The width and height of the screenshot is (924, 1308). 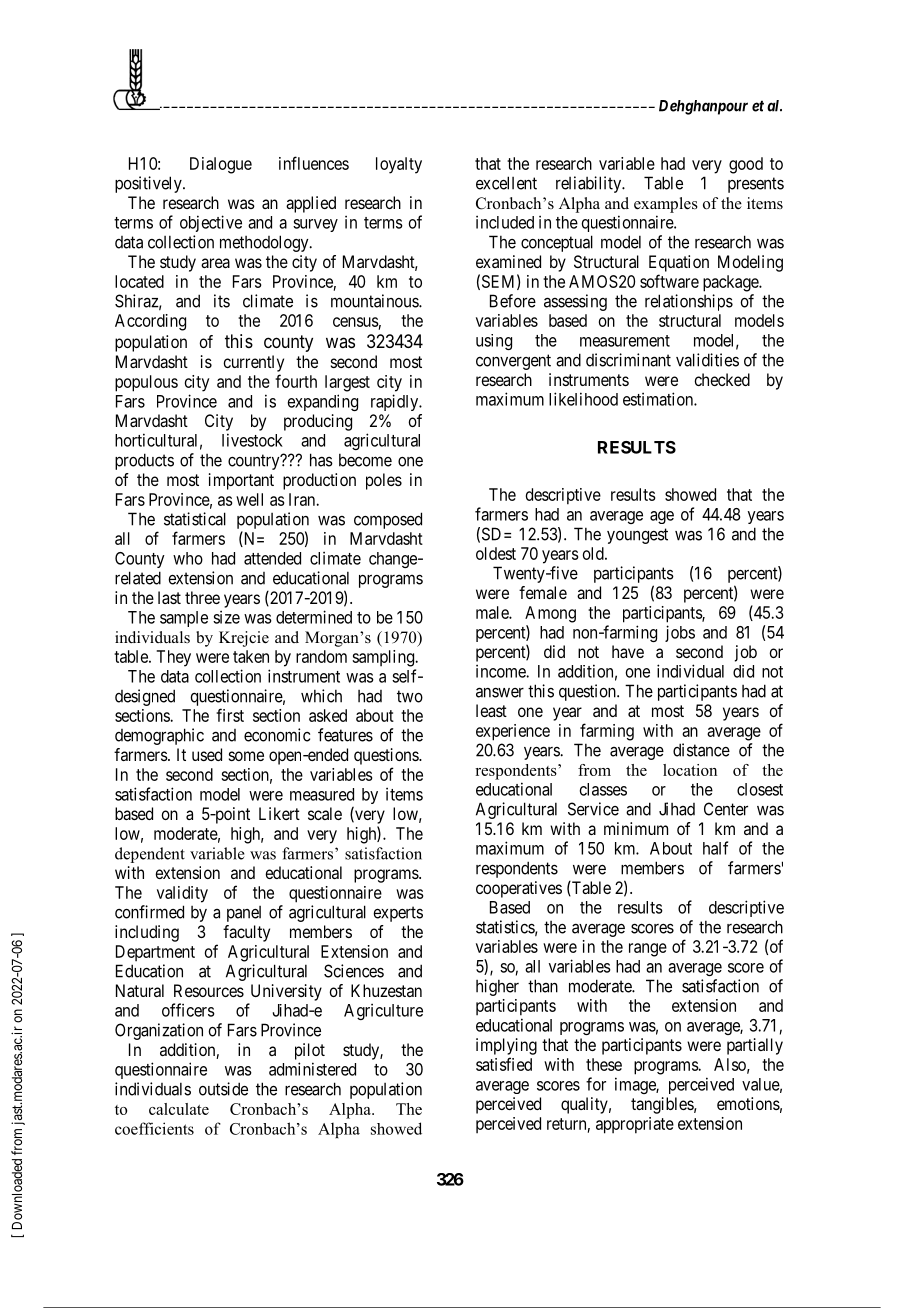 What do you see at coordinates (637, 536) in the screenshot?
I see `youngest` at bounding box center [637, 536].
